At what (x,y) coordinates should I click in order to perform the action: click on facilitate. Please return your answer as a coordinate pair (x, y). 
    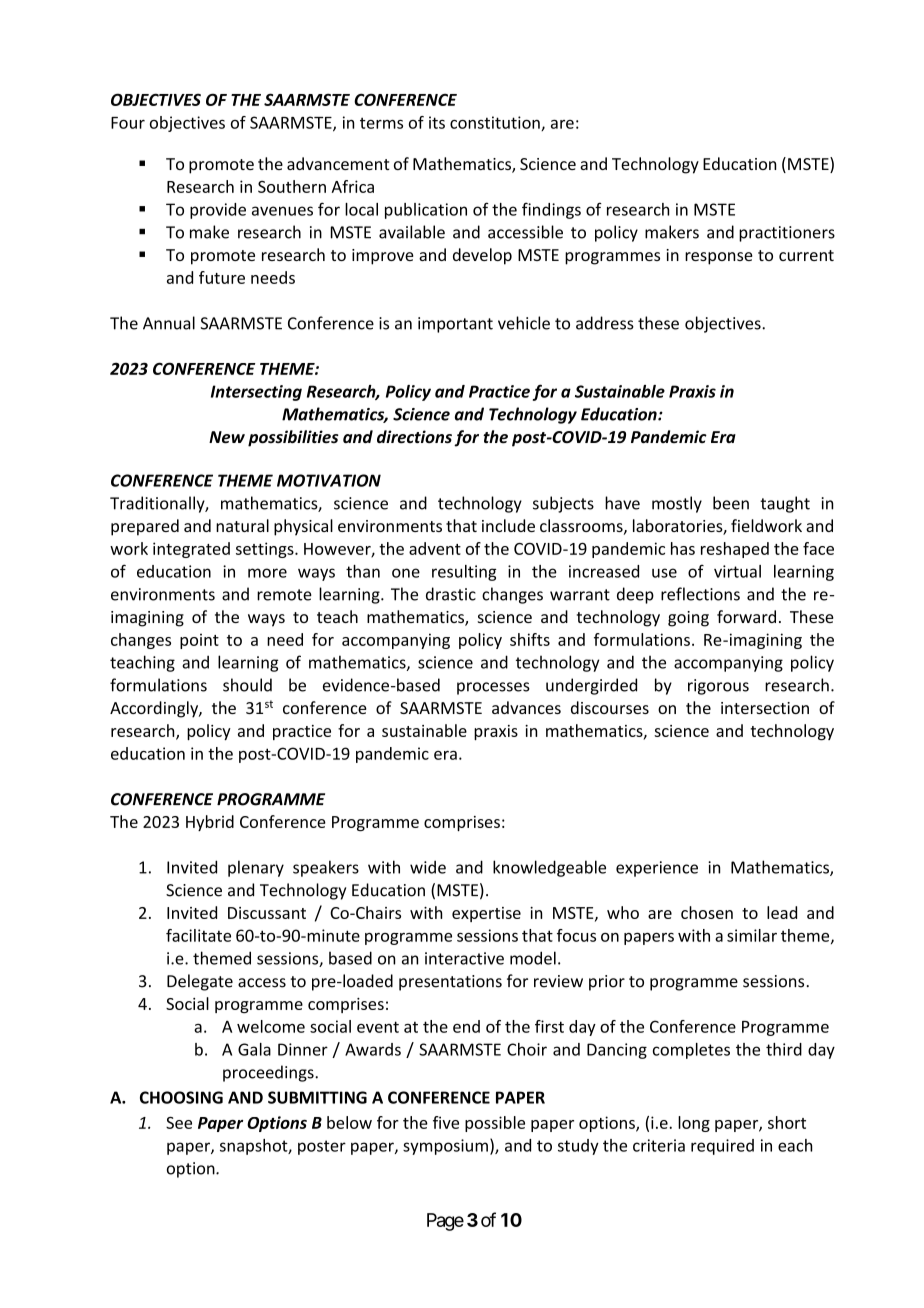
    Looking at the image, I should click on (198, 935).
